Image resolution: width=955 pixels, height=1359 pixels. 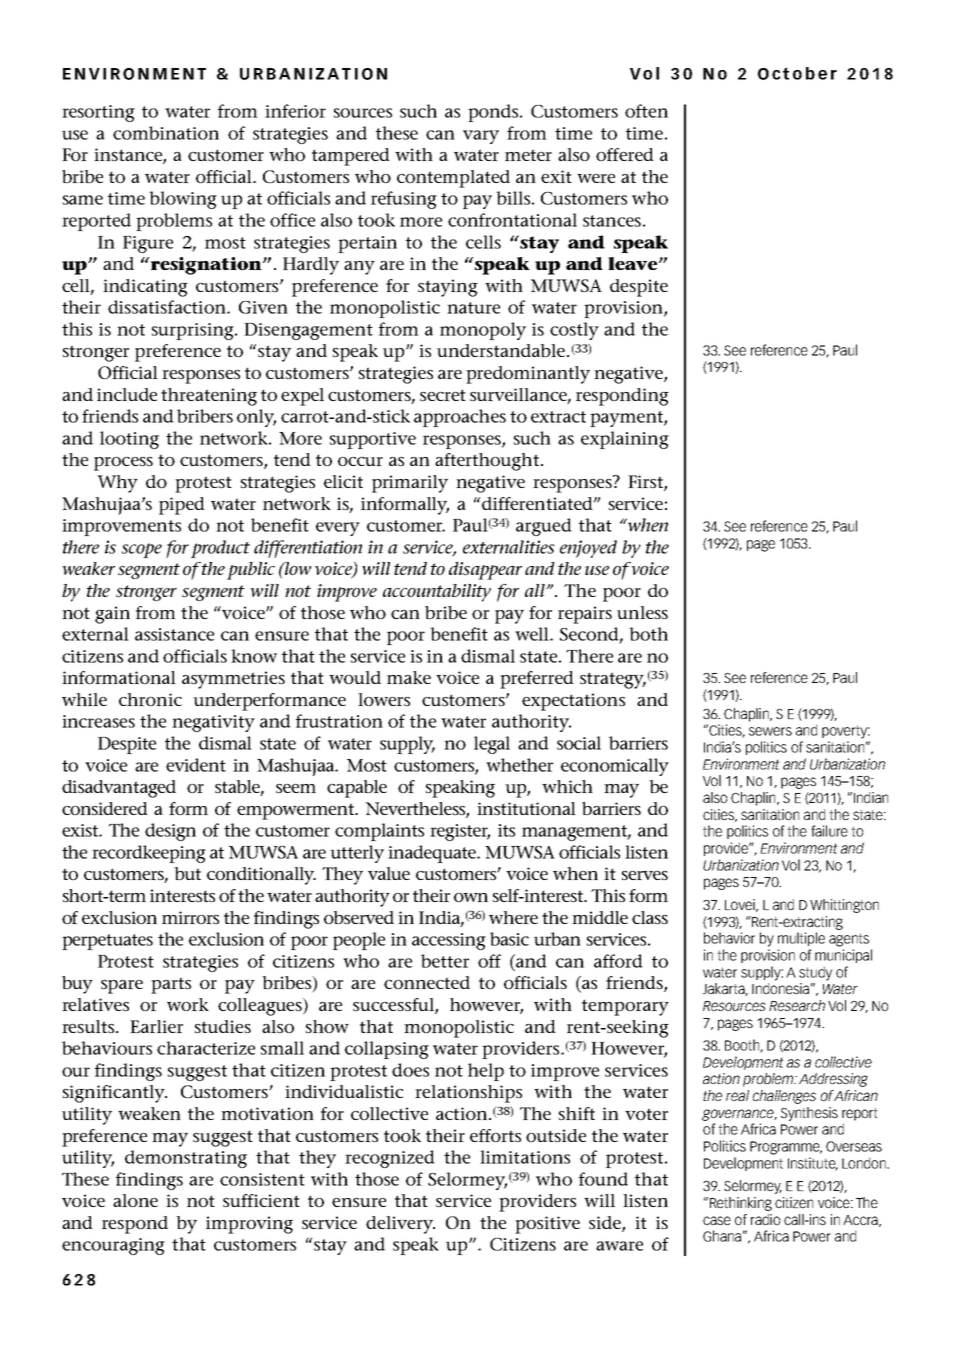 What do you see at coordinates (182, 506) in the screenshot?
I see `piped` at bounding box center [182, 506].
